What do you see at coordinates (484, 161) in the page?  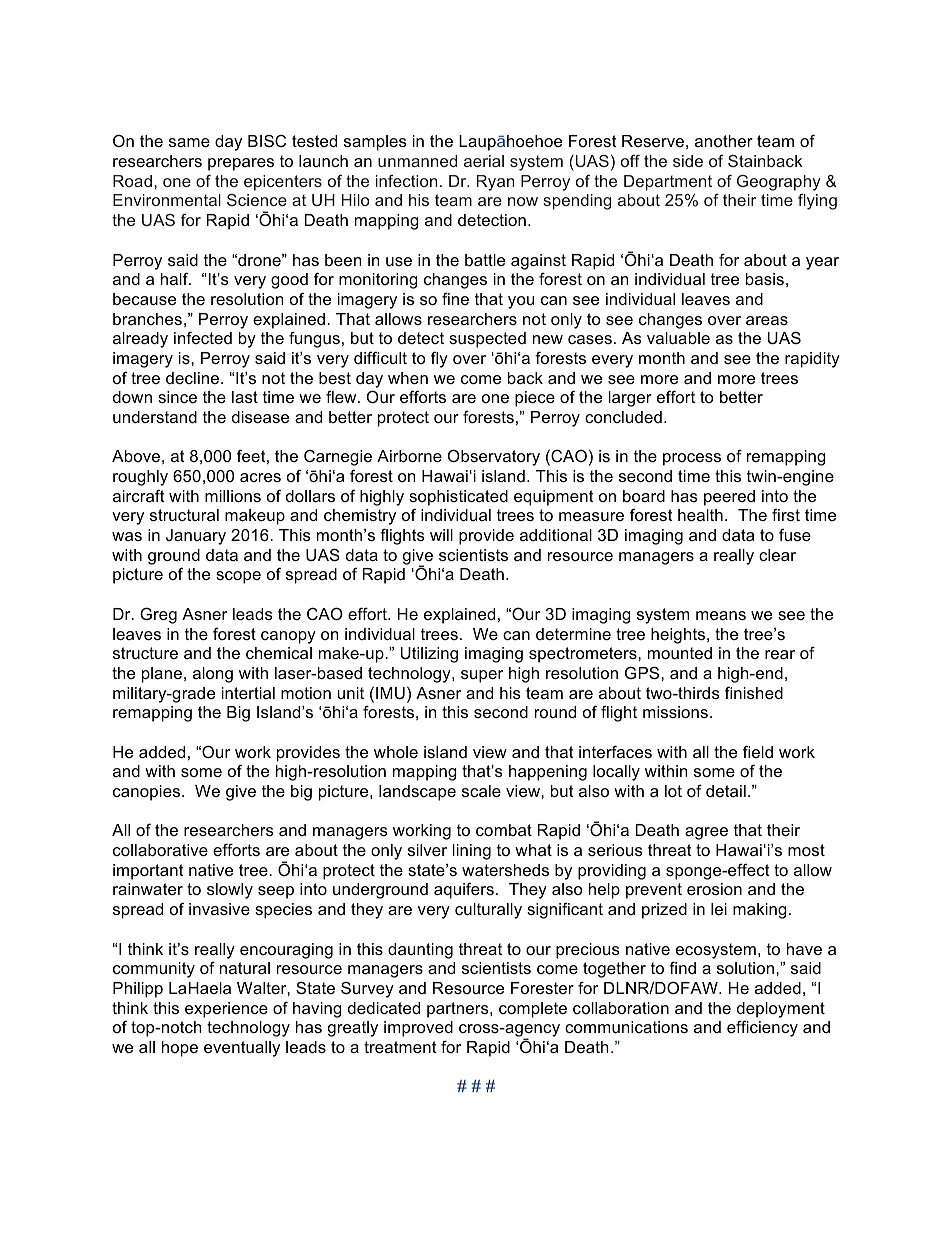 I see `aerial` at bounding box center [484, 161].
